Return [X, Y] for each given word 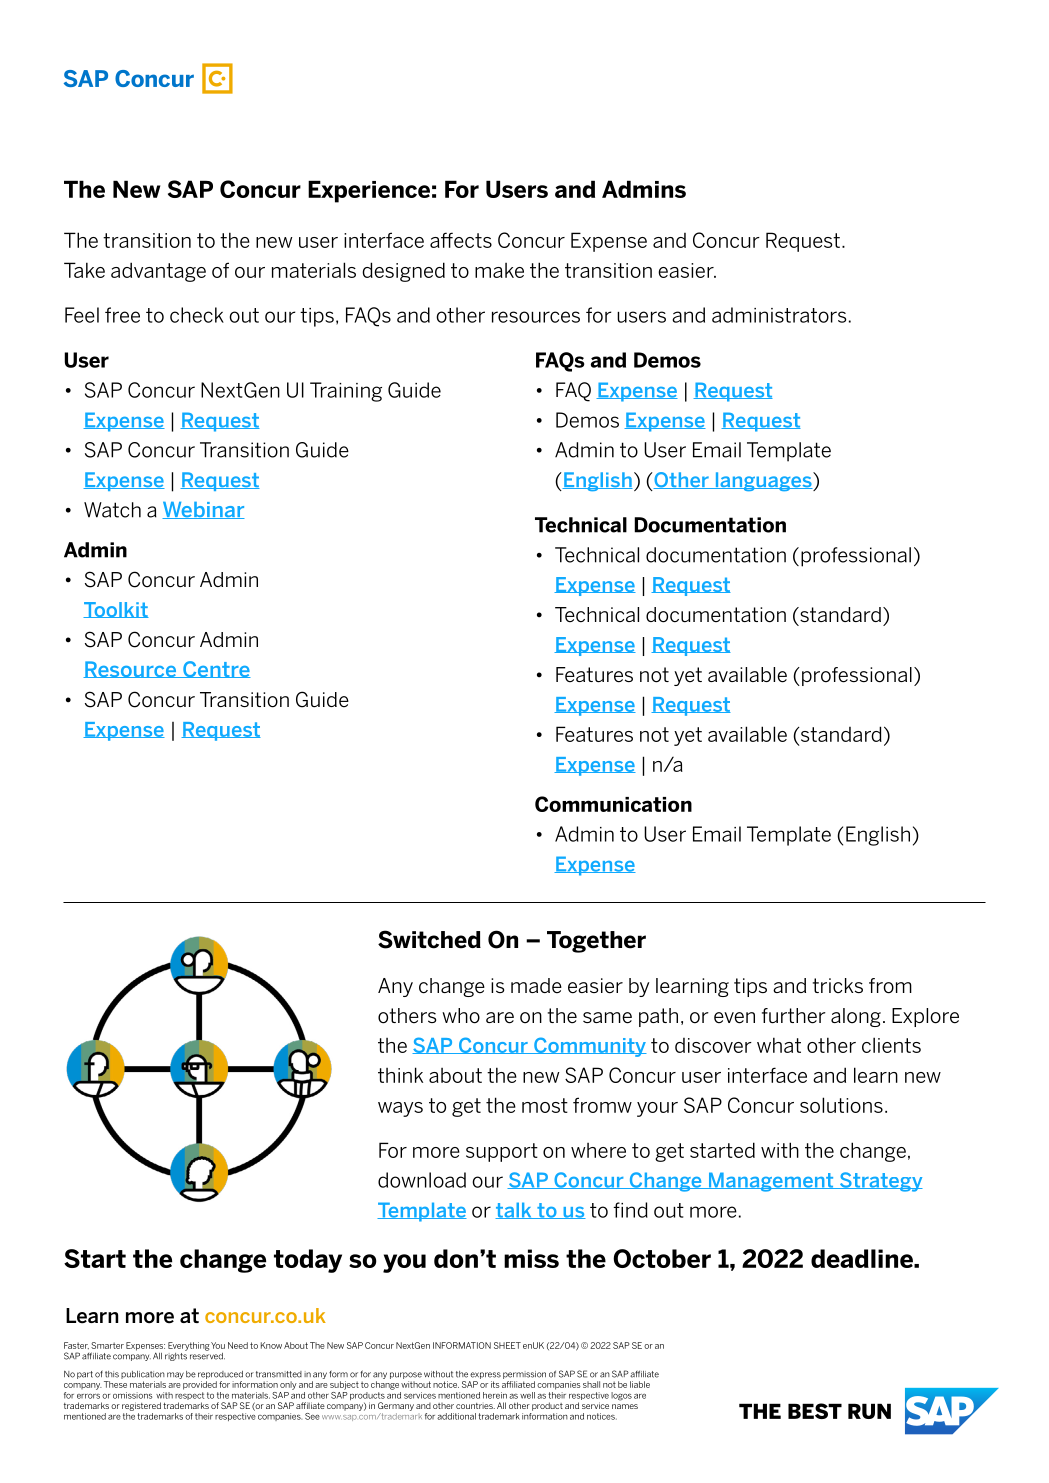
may [175, 1375]
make [499, 270]
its [495, 1384]
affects [461, 240]
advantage [158, 272]
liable [640, 1384]
